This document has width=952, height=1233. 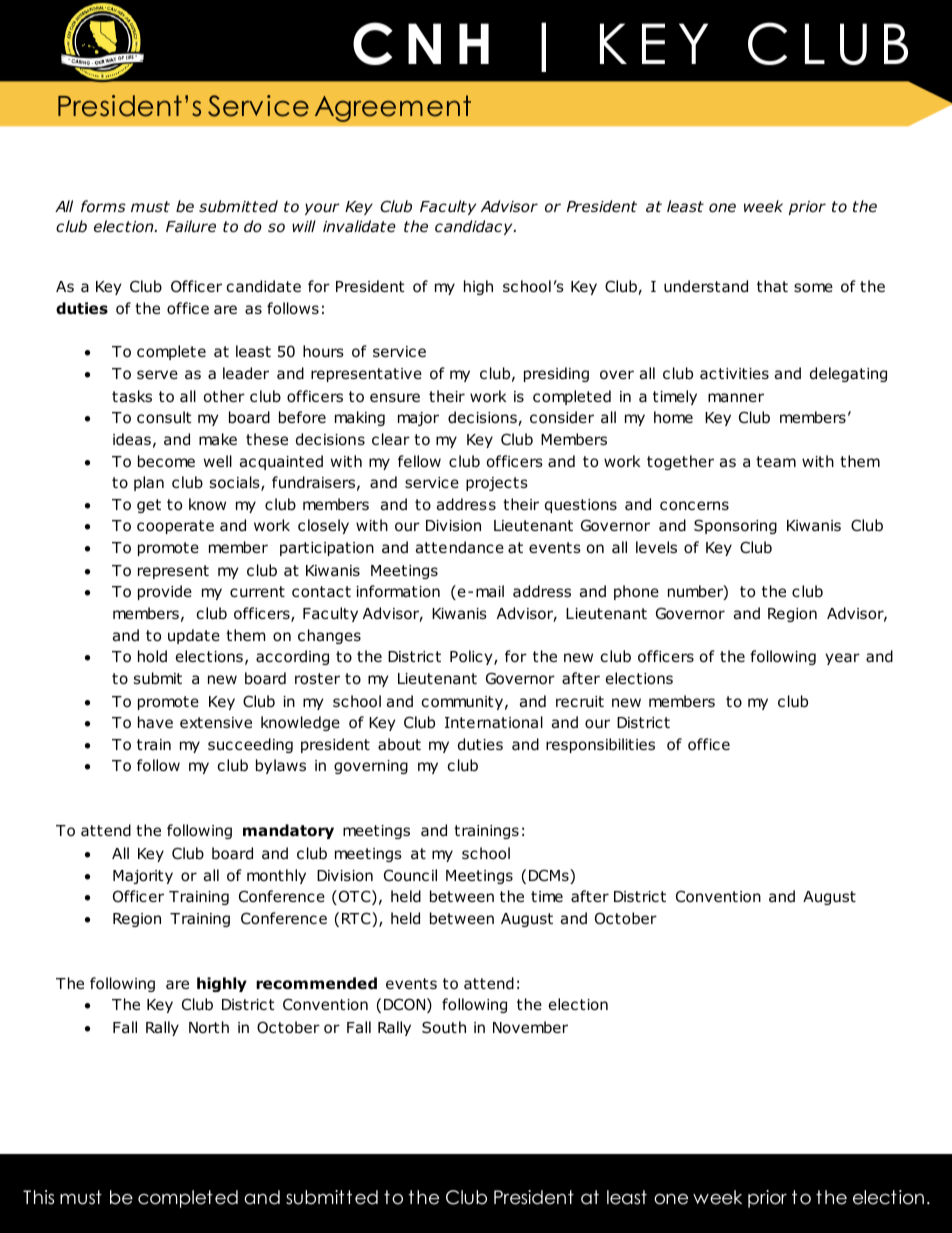 I want to click on responsibilities, so click(x=600, y=745).
